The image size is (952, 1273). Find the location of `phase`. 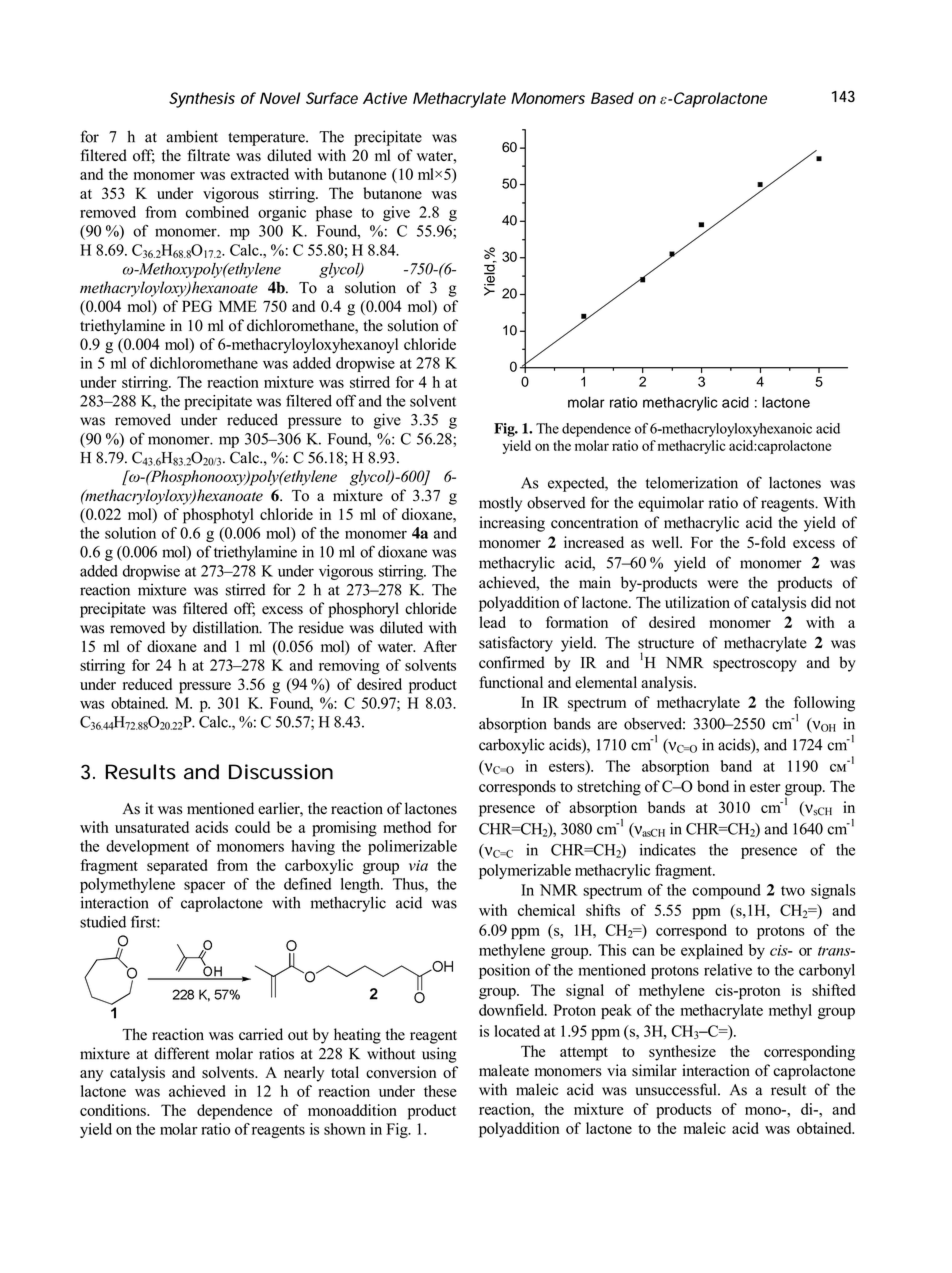

phase is located at coordinates (334, 214).
